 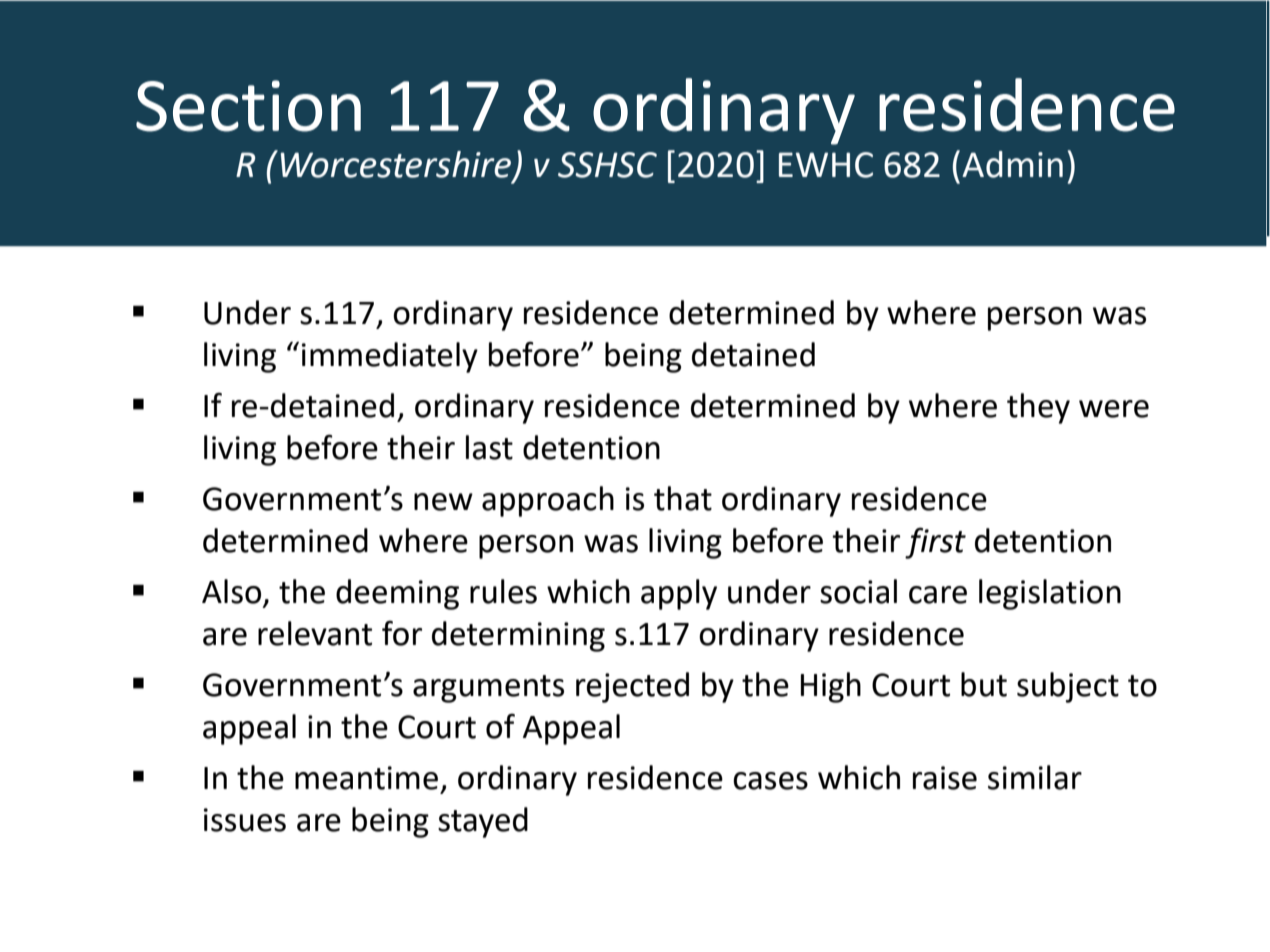 I want to click on that, so click(x=683, y=498).
